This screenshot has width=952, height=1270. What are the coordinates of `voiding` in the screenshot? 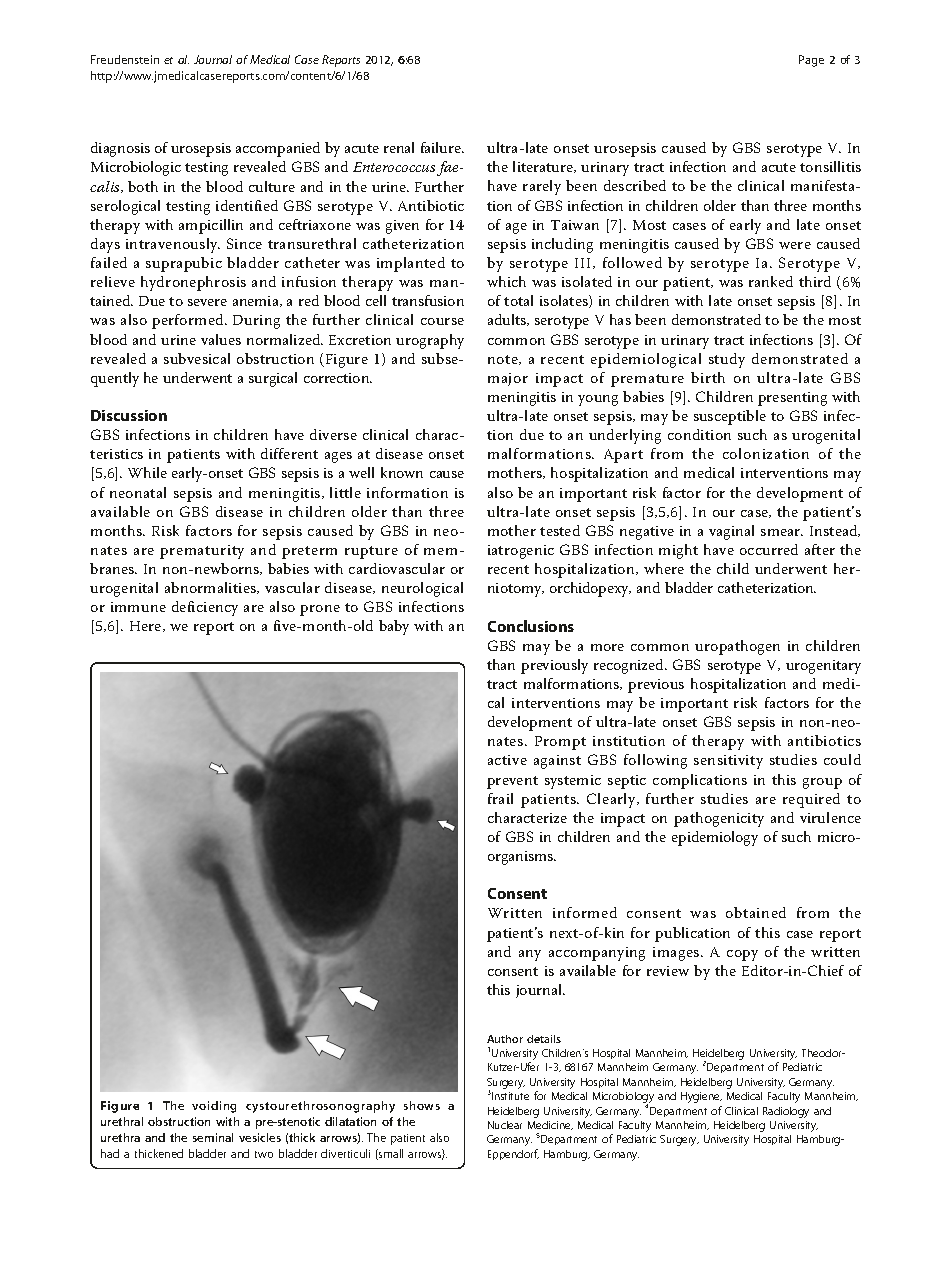 It's located at (214, 1107).
